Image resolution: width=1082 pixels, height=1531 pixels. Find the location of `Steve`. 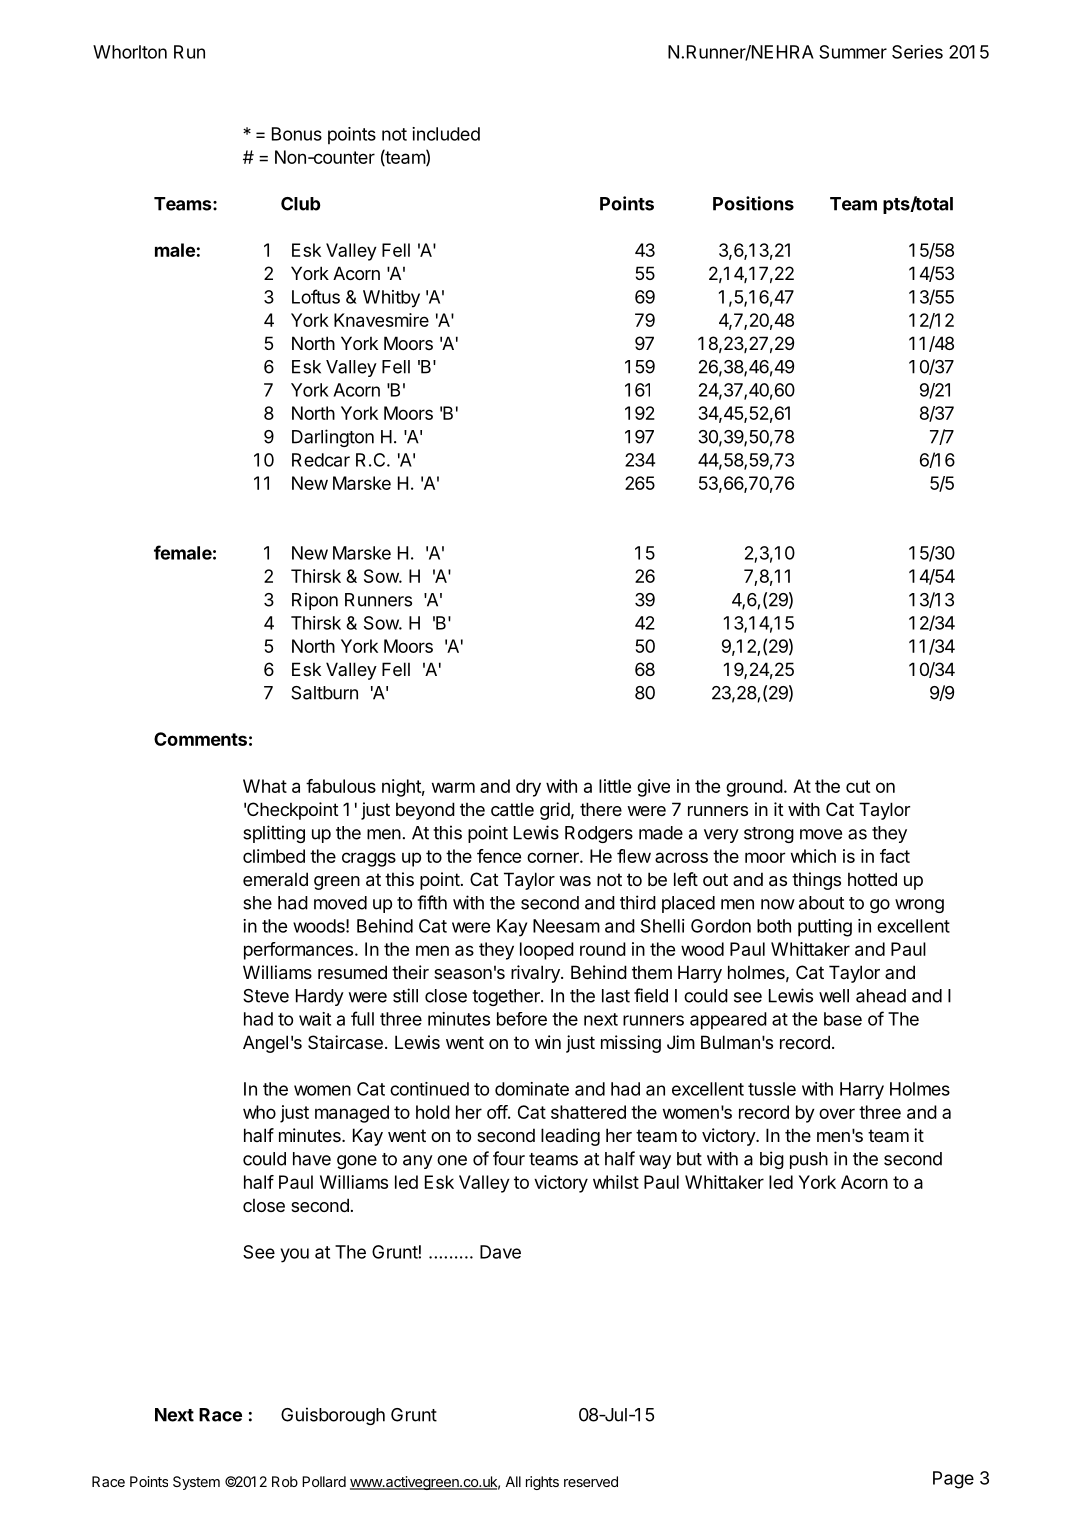

Steve is located at coordinates (266, 996).
